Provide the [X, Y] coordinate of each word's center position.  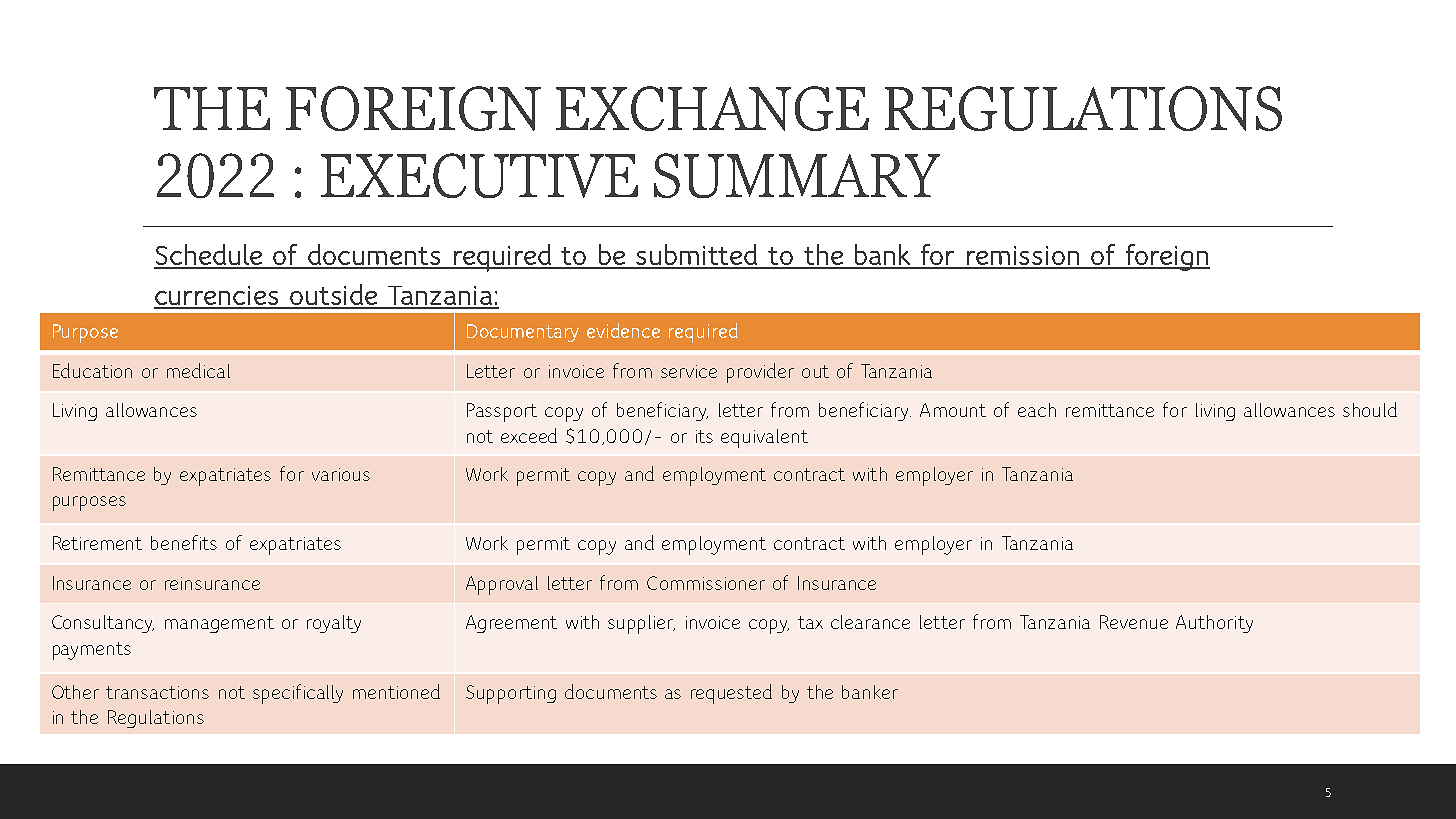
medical [198, 370]
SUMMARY [797, 175]
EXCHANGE [712, 108]
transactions [157, 692]
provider [760, 373]
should [1370, 409]
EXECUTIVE [479, 175]
